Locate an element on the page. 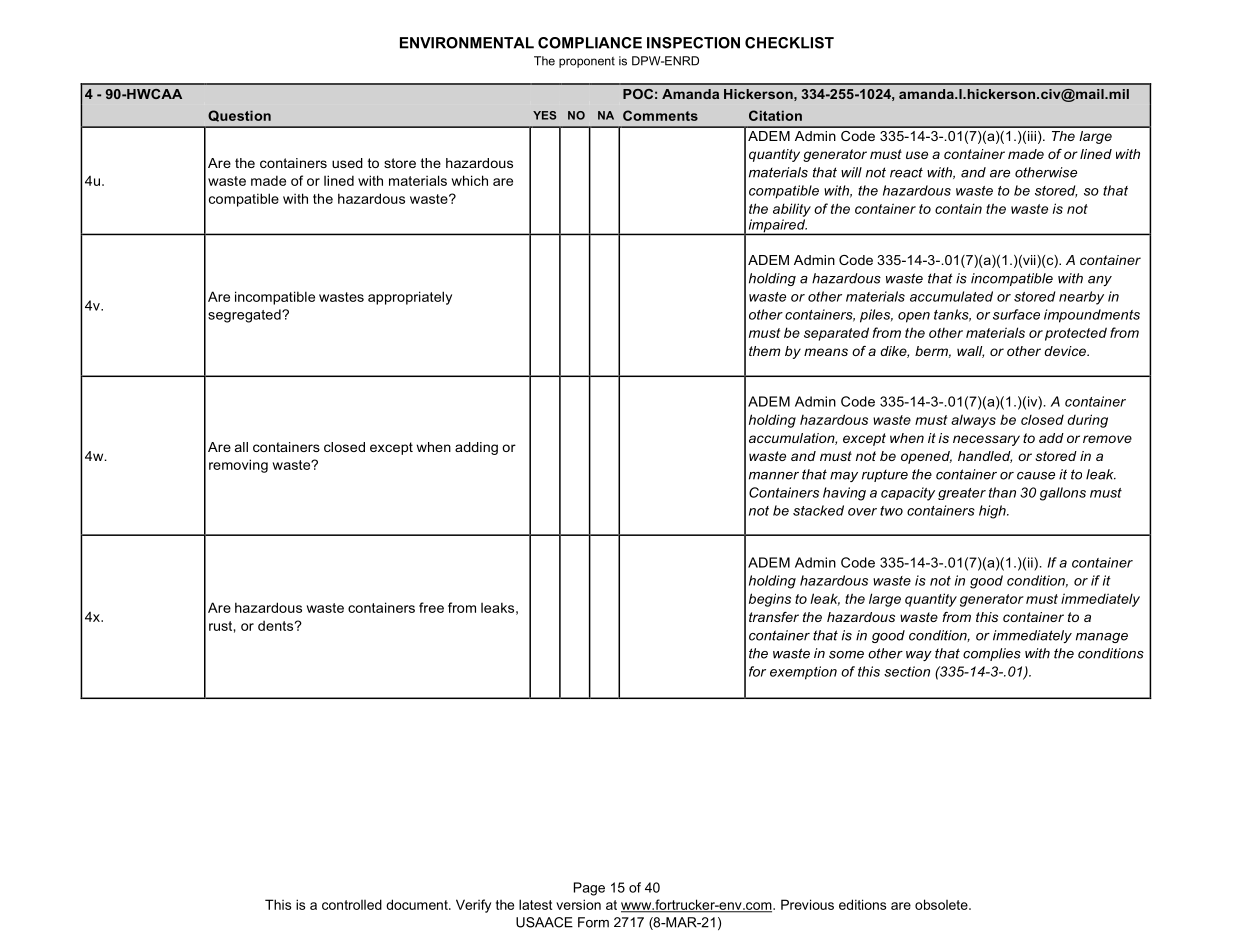 Image resolution: width=1233 pixels, height=952 pixels. CHECKLIST is located at coordinates (789, 43).
